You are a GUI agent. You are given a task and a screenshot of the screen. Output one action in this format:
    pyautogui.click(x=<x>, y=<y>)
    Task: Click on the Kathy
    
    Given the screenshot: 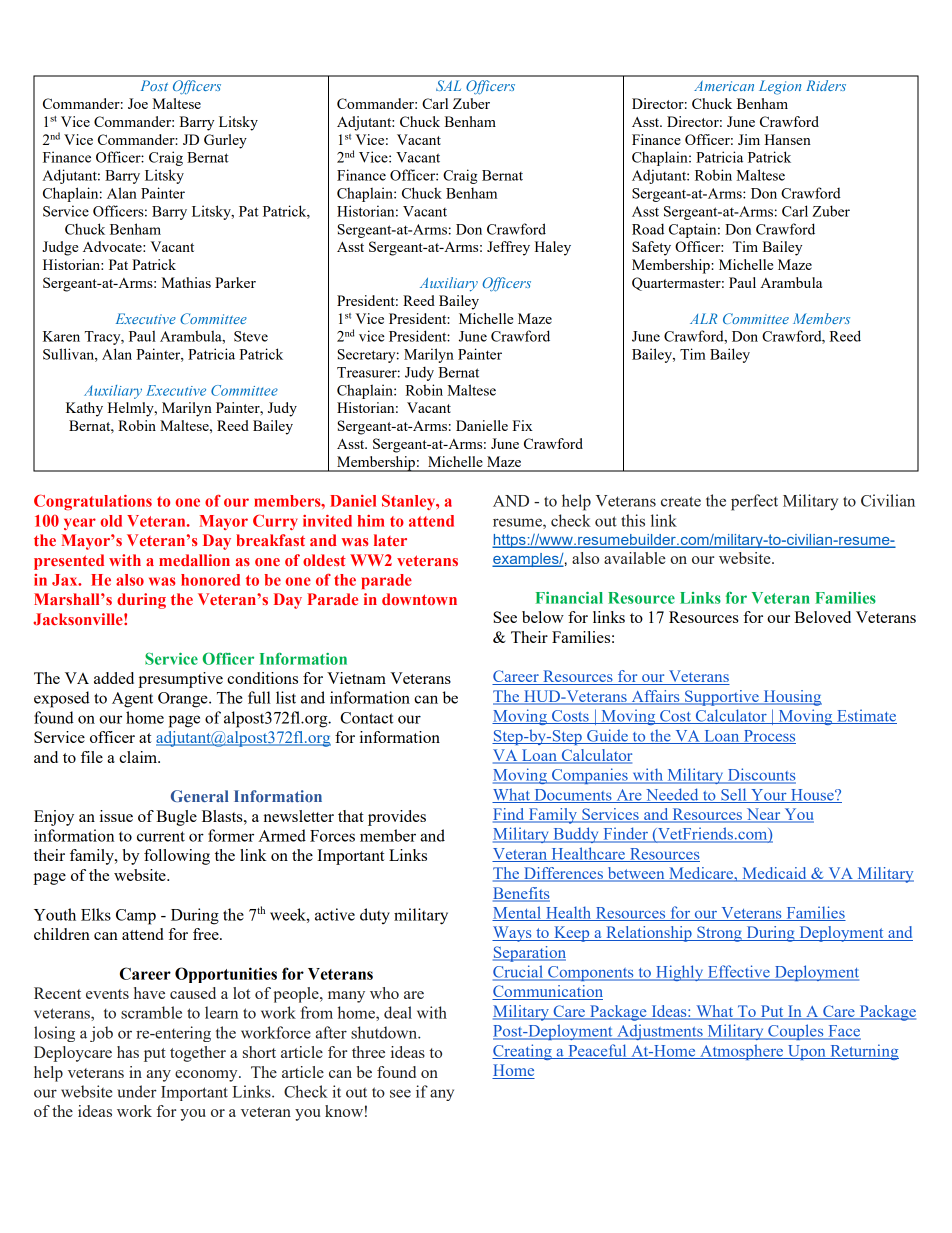 What is the action you would take?
    pyautogui.click(x=84, y=409)
